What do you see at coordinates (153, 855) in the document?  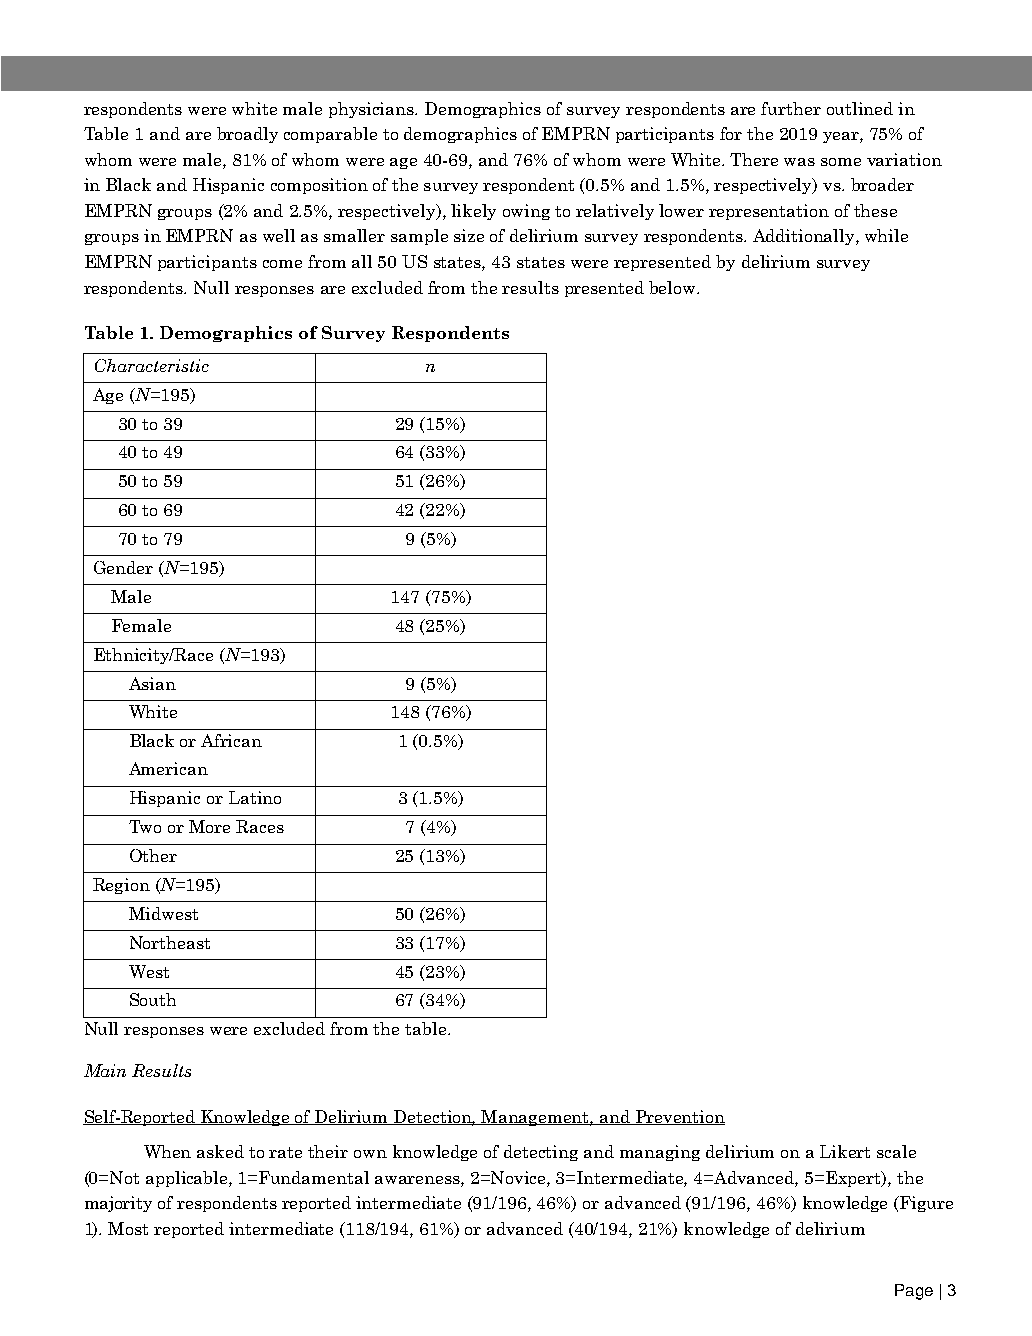 I see `Other` at bounding box center [153, 855].
